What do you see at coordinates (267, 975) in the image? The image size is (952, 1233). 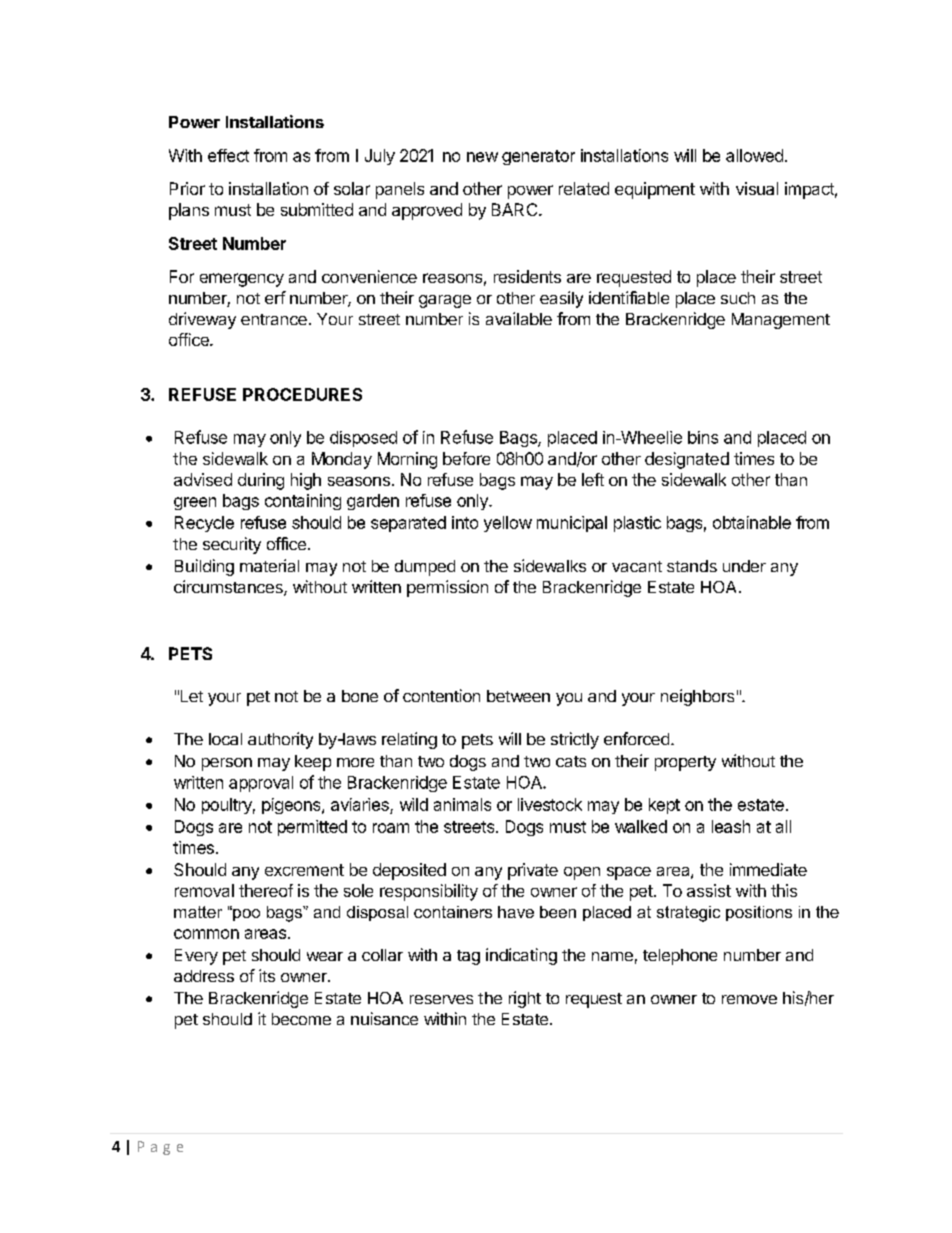 I see `its` at bounding box center [267, 975].
